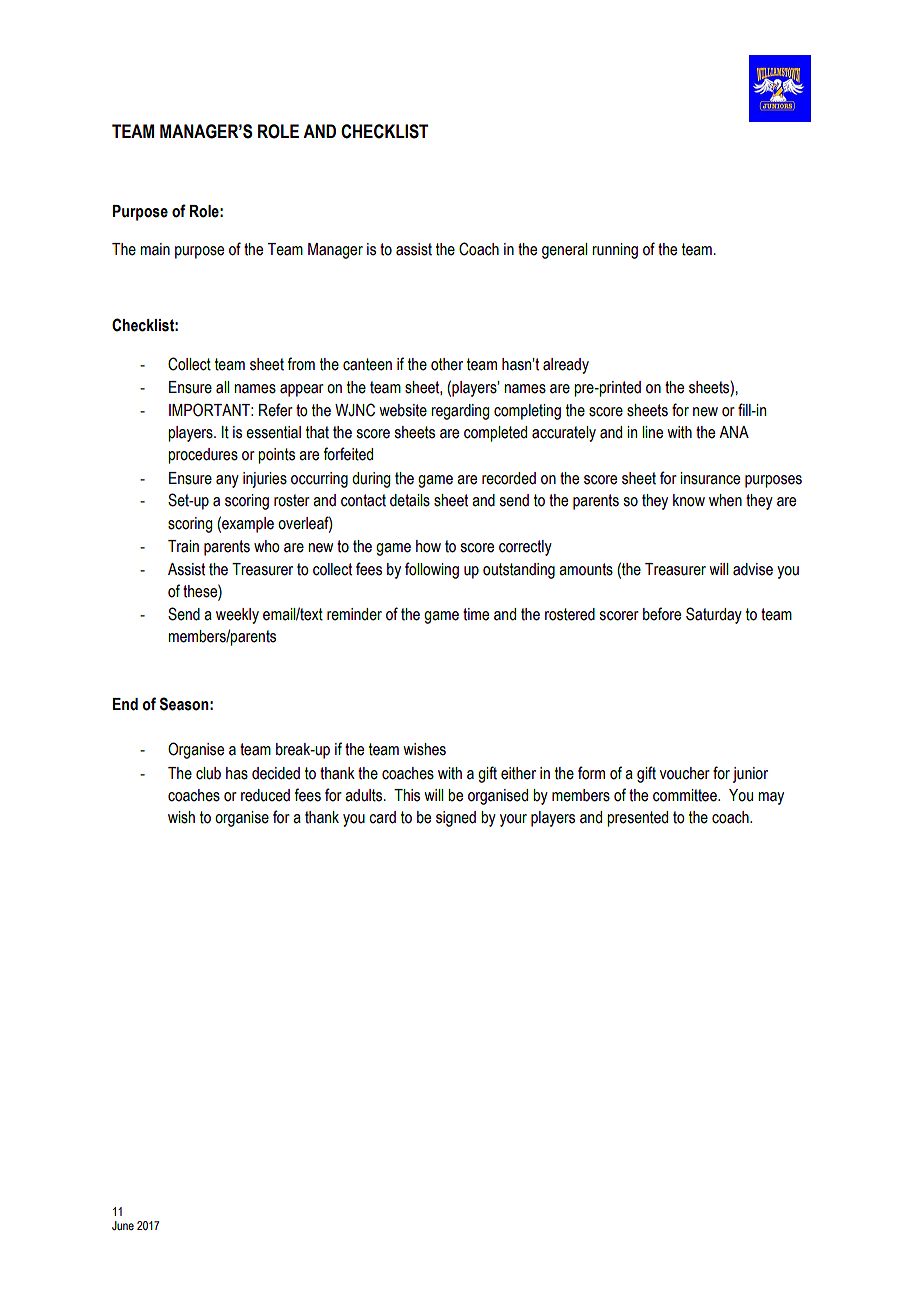 The height and width of the screenshot is (1308, 924). Describe the element at coordinates (227, 481) in the screenshot. I see `any` at that location.
